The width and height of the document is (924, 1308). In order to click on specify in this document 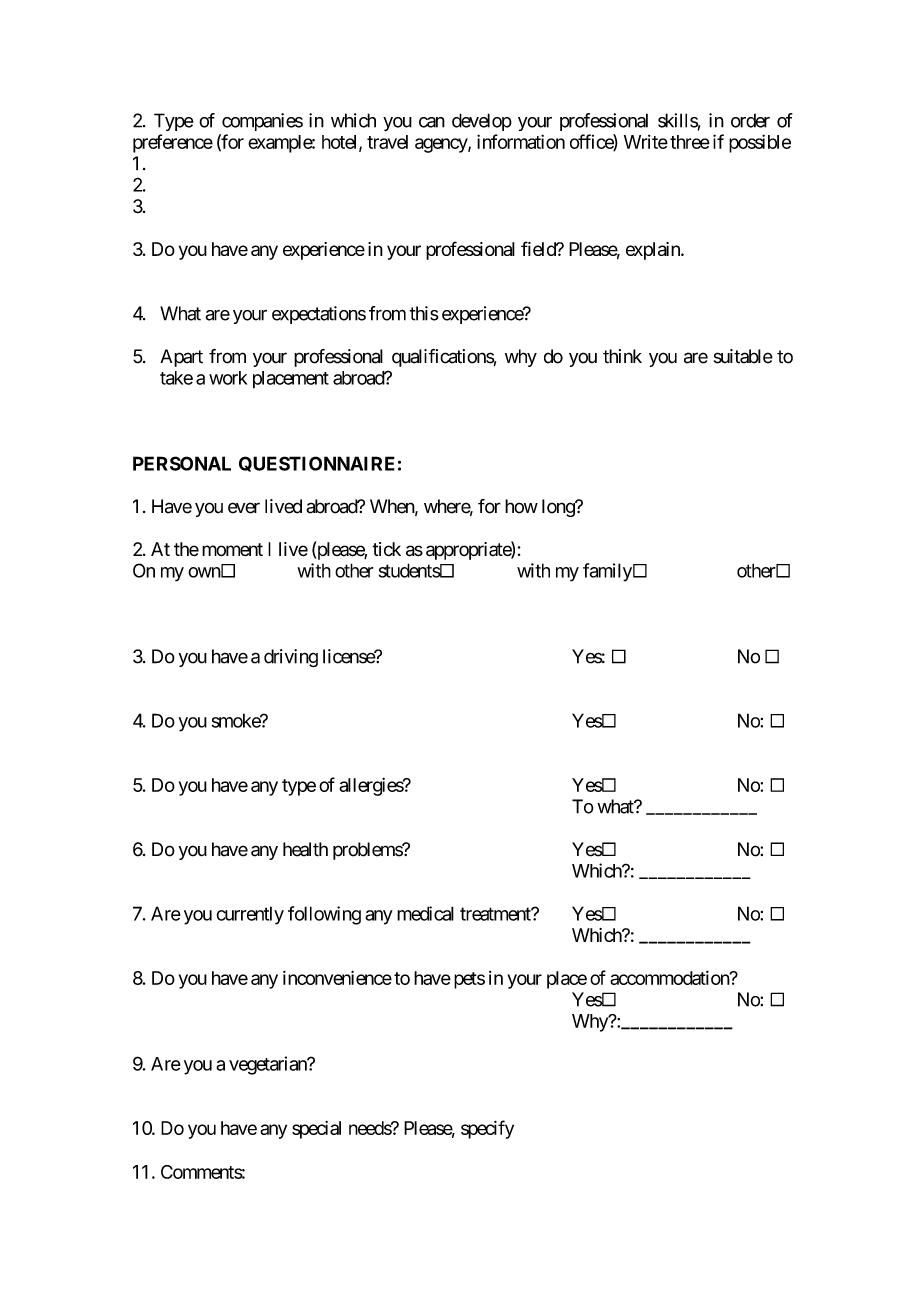, I will do `click(487, 1129)`.
